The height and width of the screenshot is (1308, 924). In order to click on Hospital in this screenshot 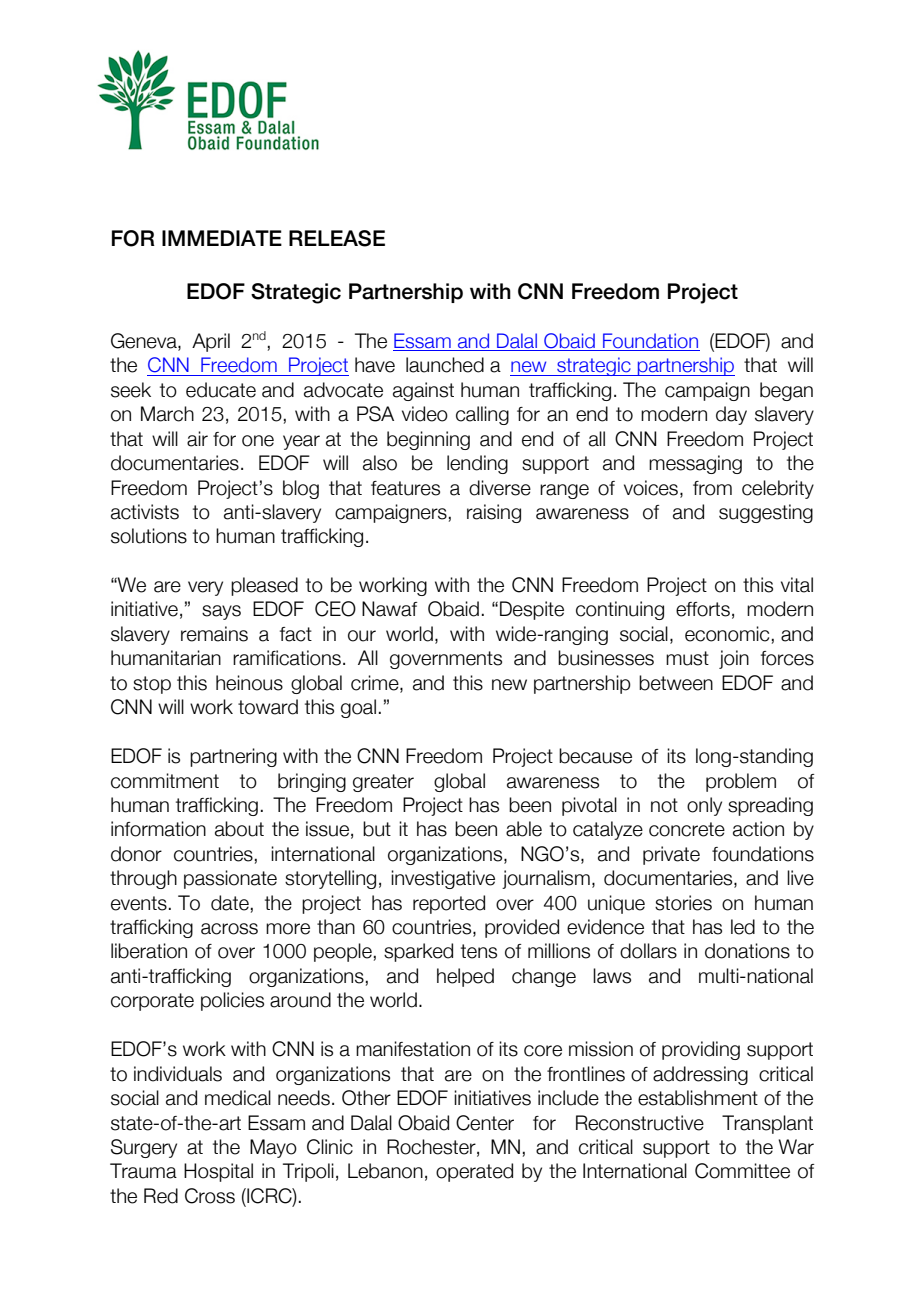, I will do `click(218, 1172)`.
